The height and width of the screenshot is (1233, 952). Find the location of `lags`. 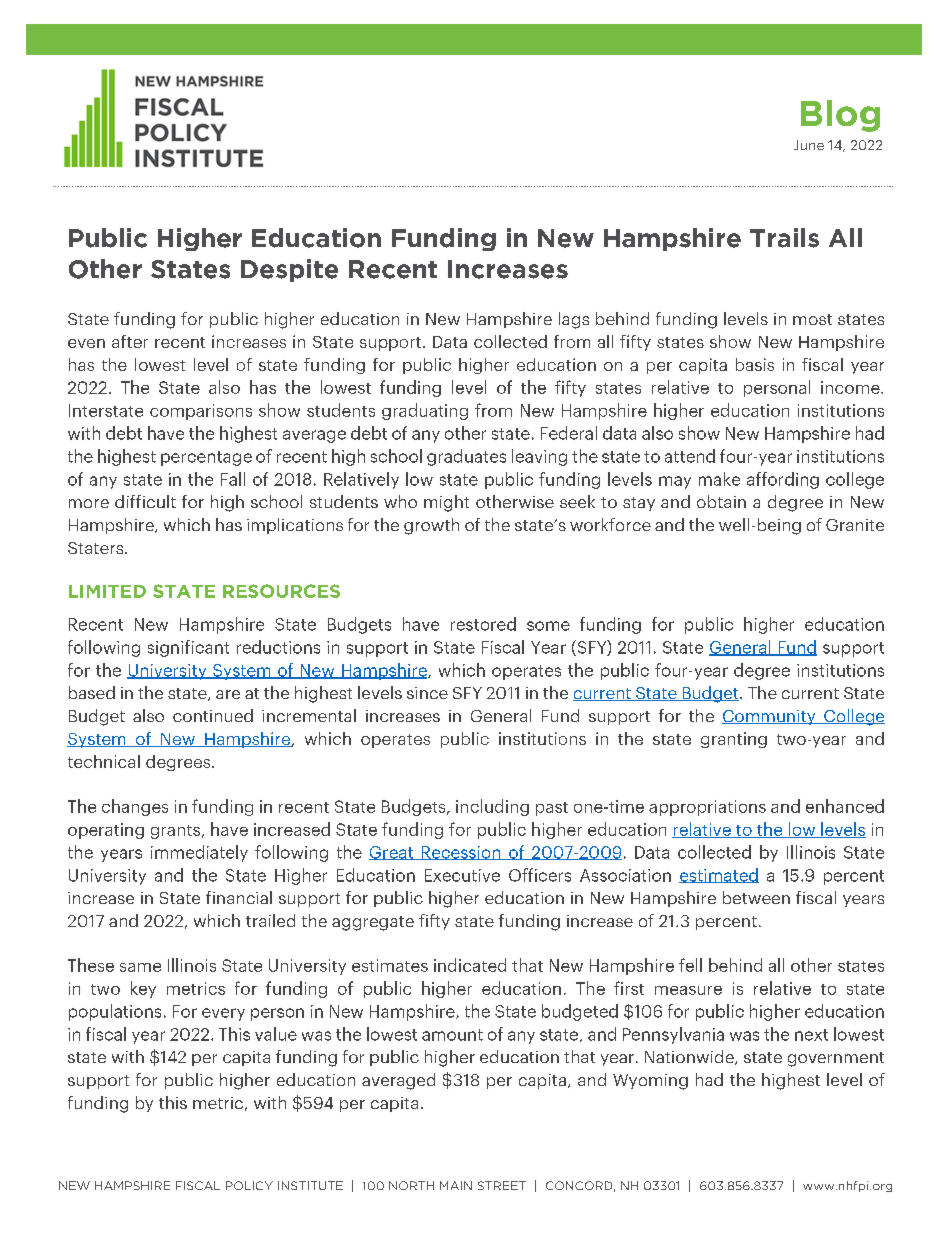

lags is located at coordinates (574, 320).
